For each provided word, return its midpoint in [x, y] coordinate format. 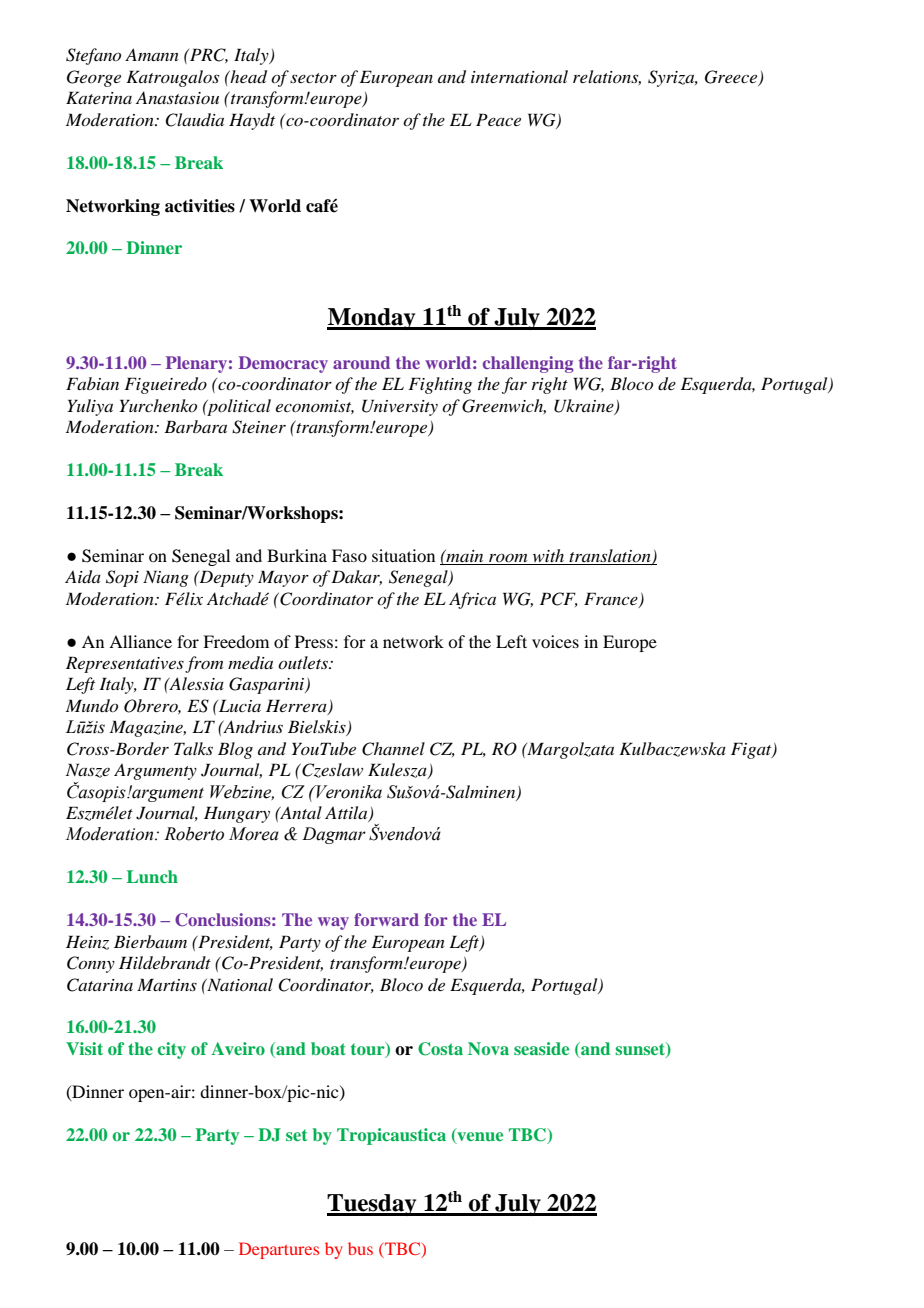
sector [313, 78]
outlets [304, 662]
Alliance [140, 641]
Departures [279, 1250]
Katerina [99, 97]
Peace [498, 119]
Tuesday [373, 1205]
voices [555, 641]
